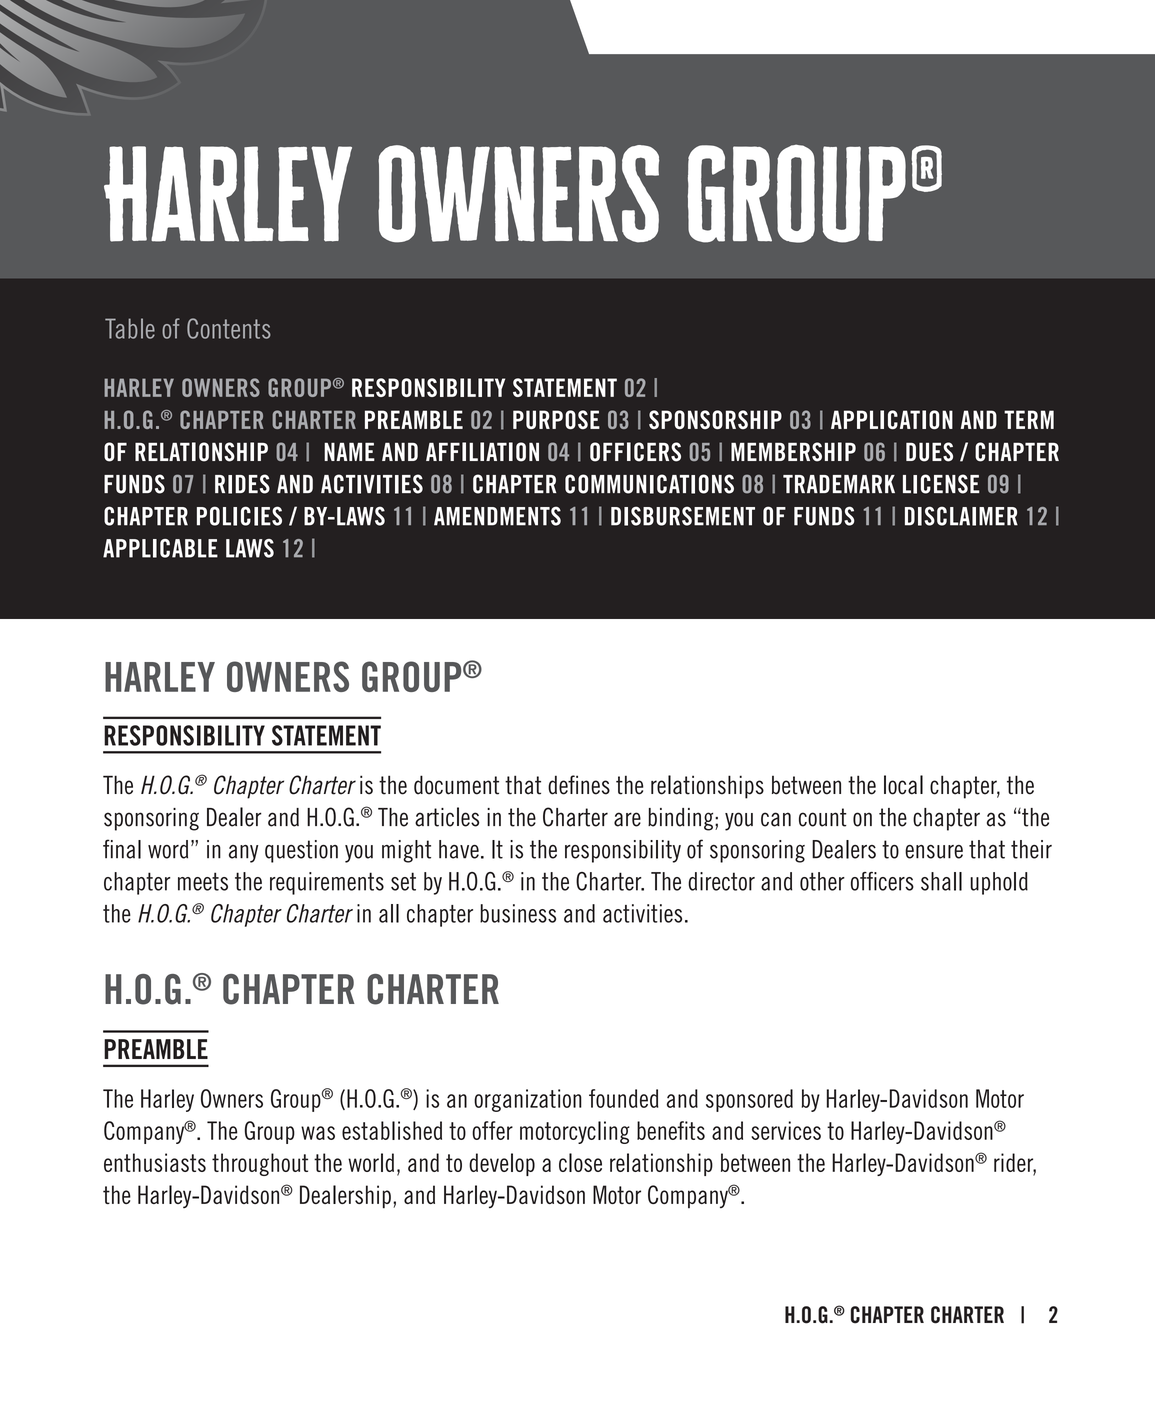  Describe the element at coordinates (260, 1164) in the screenshot. I see `throughout` at that location.
